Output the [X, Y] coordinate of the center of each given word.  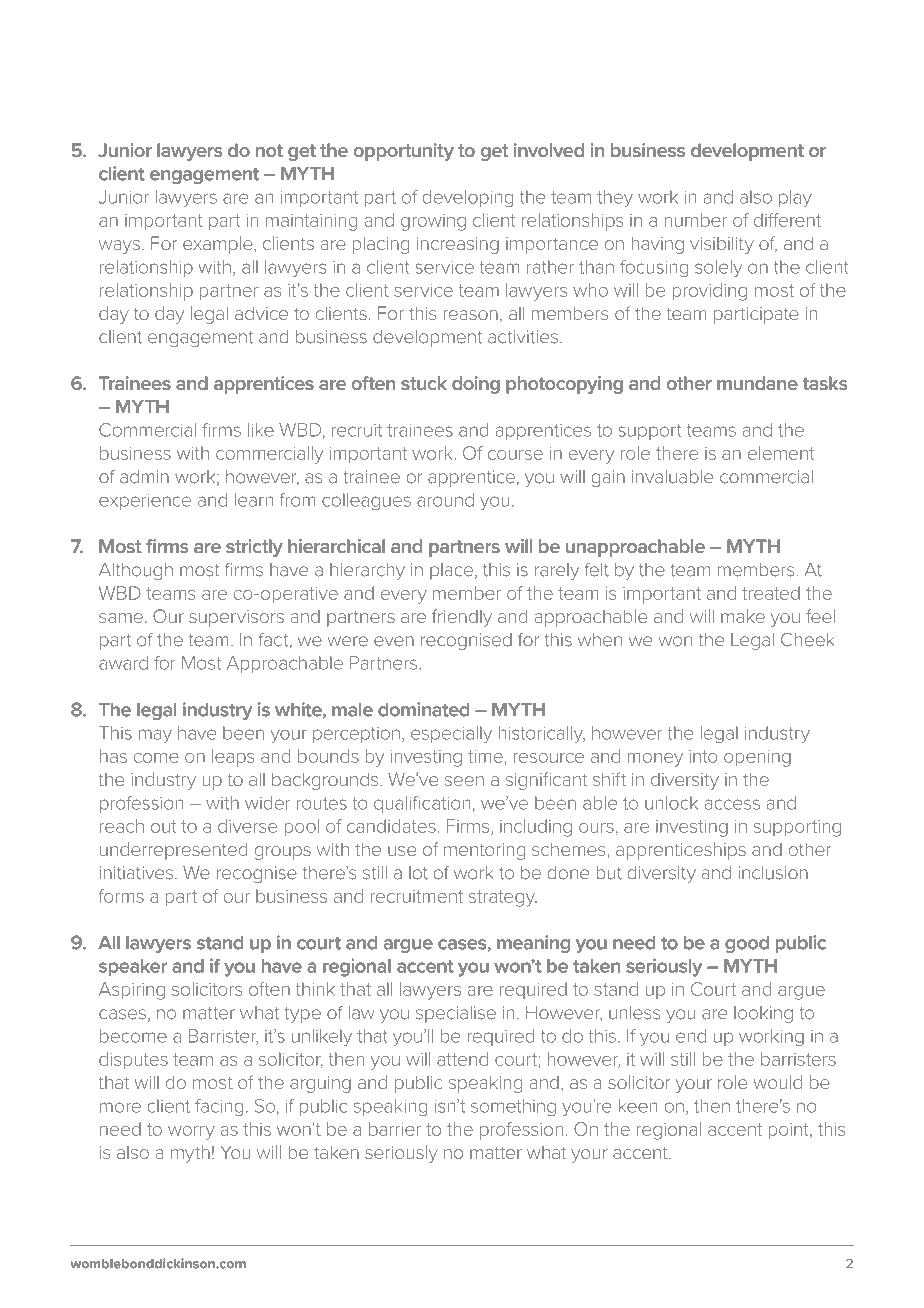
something [513, 1108]
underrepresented [174, 851]
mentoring [485, 851]
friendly [462, 618]
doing [476, 385]
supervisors [236, 618]
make [743, 616]
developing [468, 199]
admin [144, 477]
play [795, 199]
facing [219, 1108]
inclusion [773, 873]
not [269, 150]
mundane [757, 383]
